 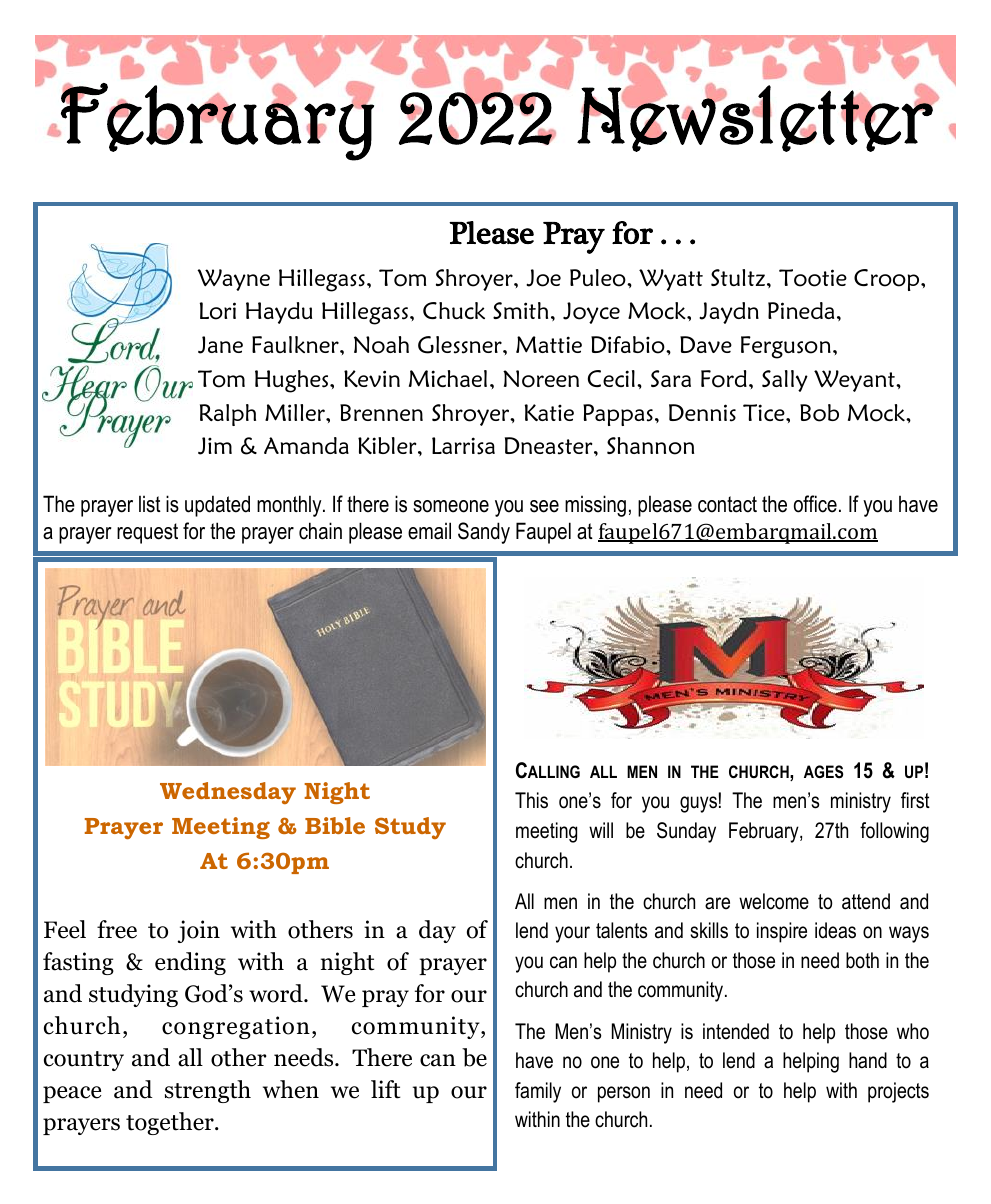 What do you see at coordinates (538, 1092) in the screenshot?
I see `family` at bounding box center [538, 1092].
